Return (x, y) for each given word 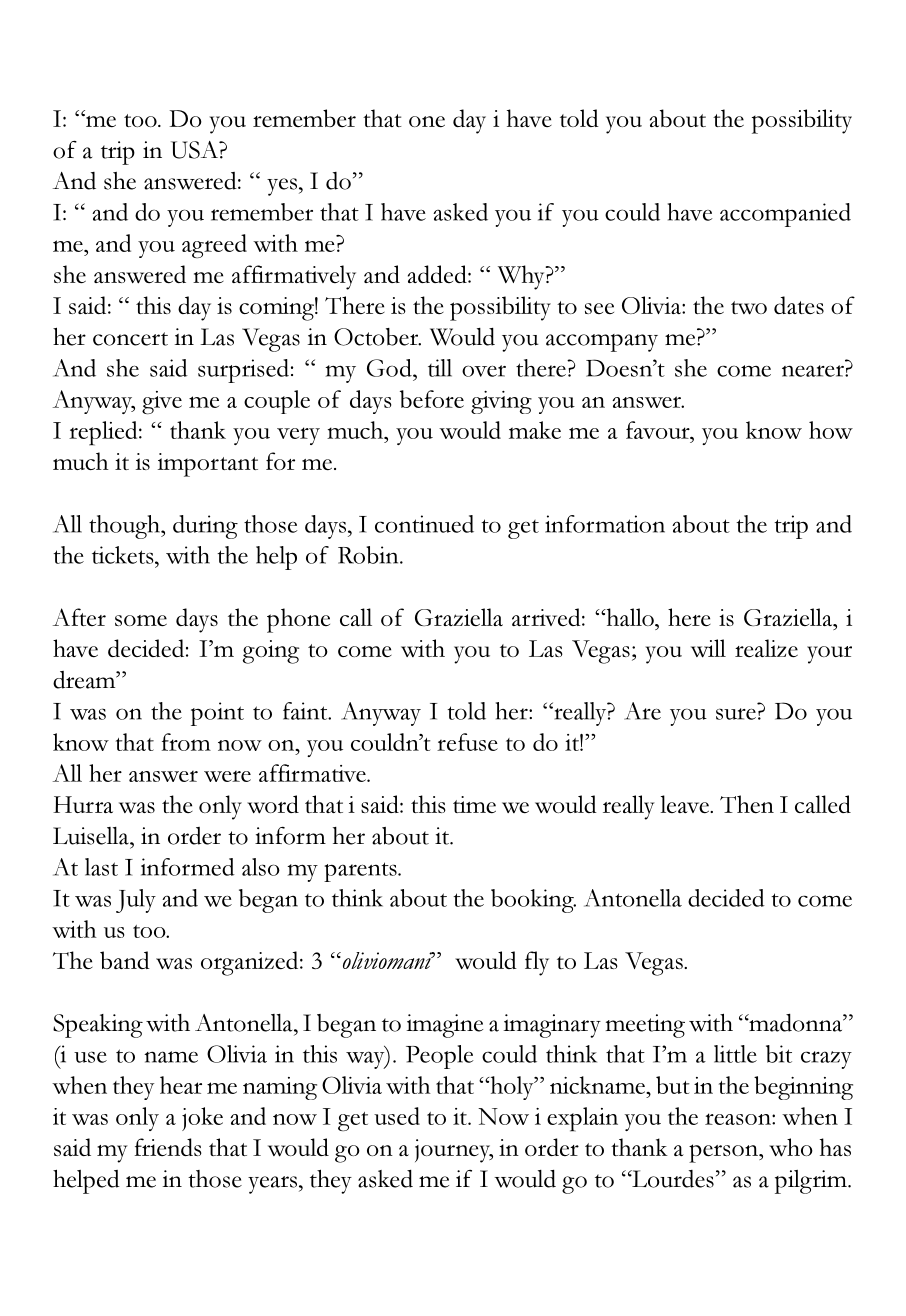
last (101, 867)
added (438, 274)
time (474, 804)
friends (168, 1147)
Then (747, 804)
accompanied (785, 215)
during (205, 527)
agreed (214, 246)
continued (424, 524)
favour (659, 430)
